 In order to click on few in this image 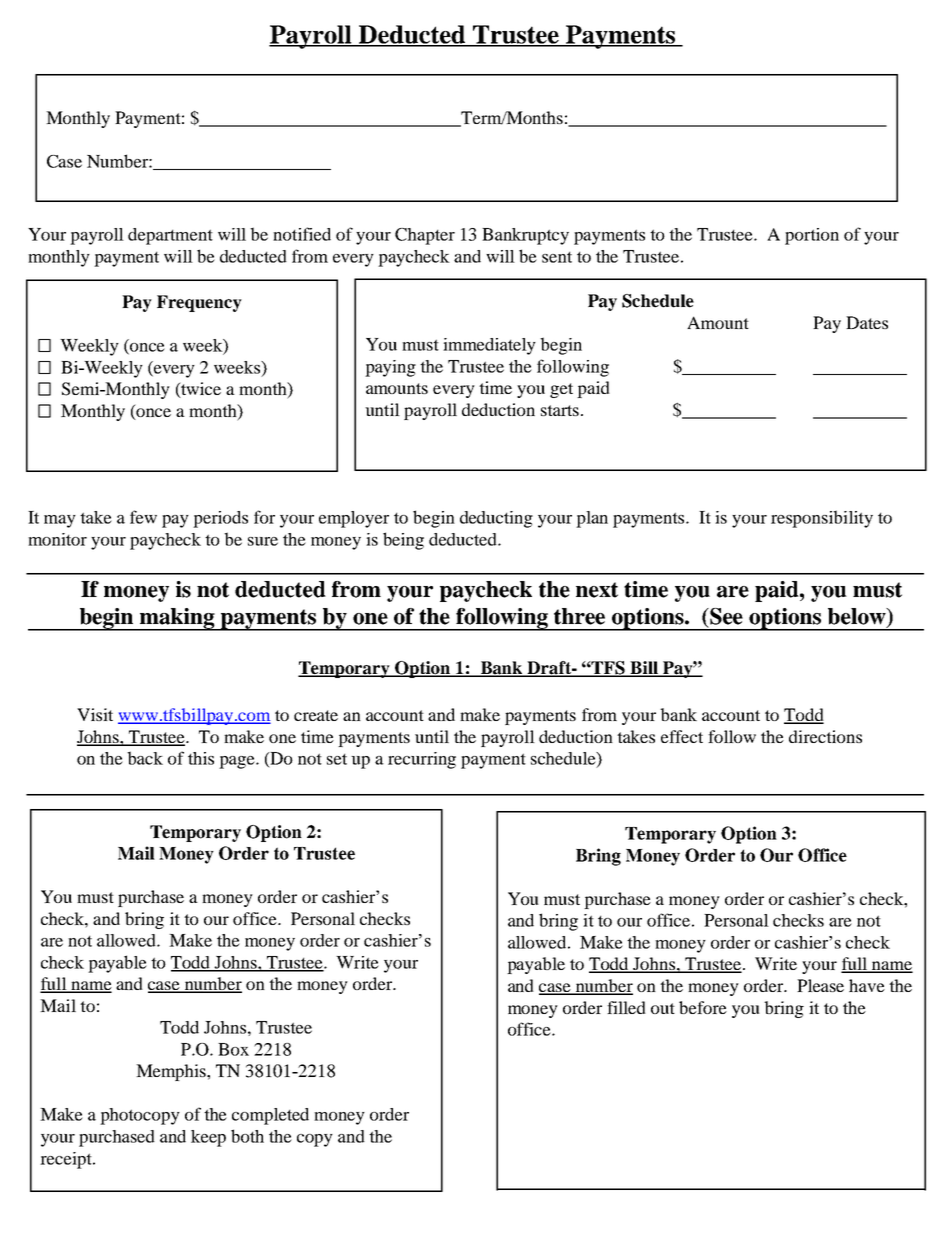, I will do `click(143, 517)`.
